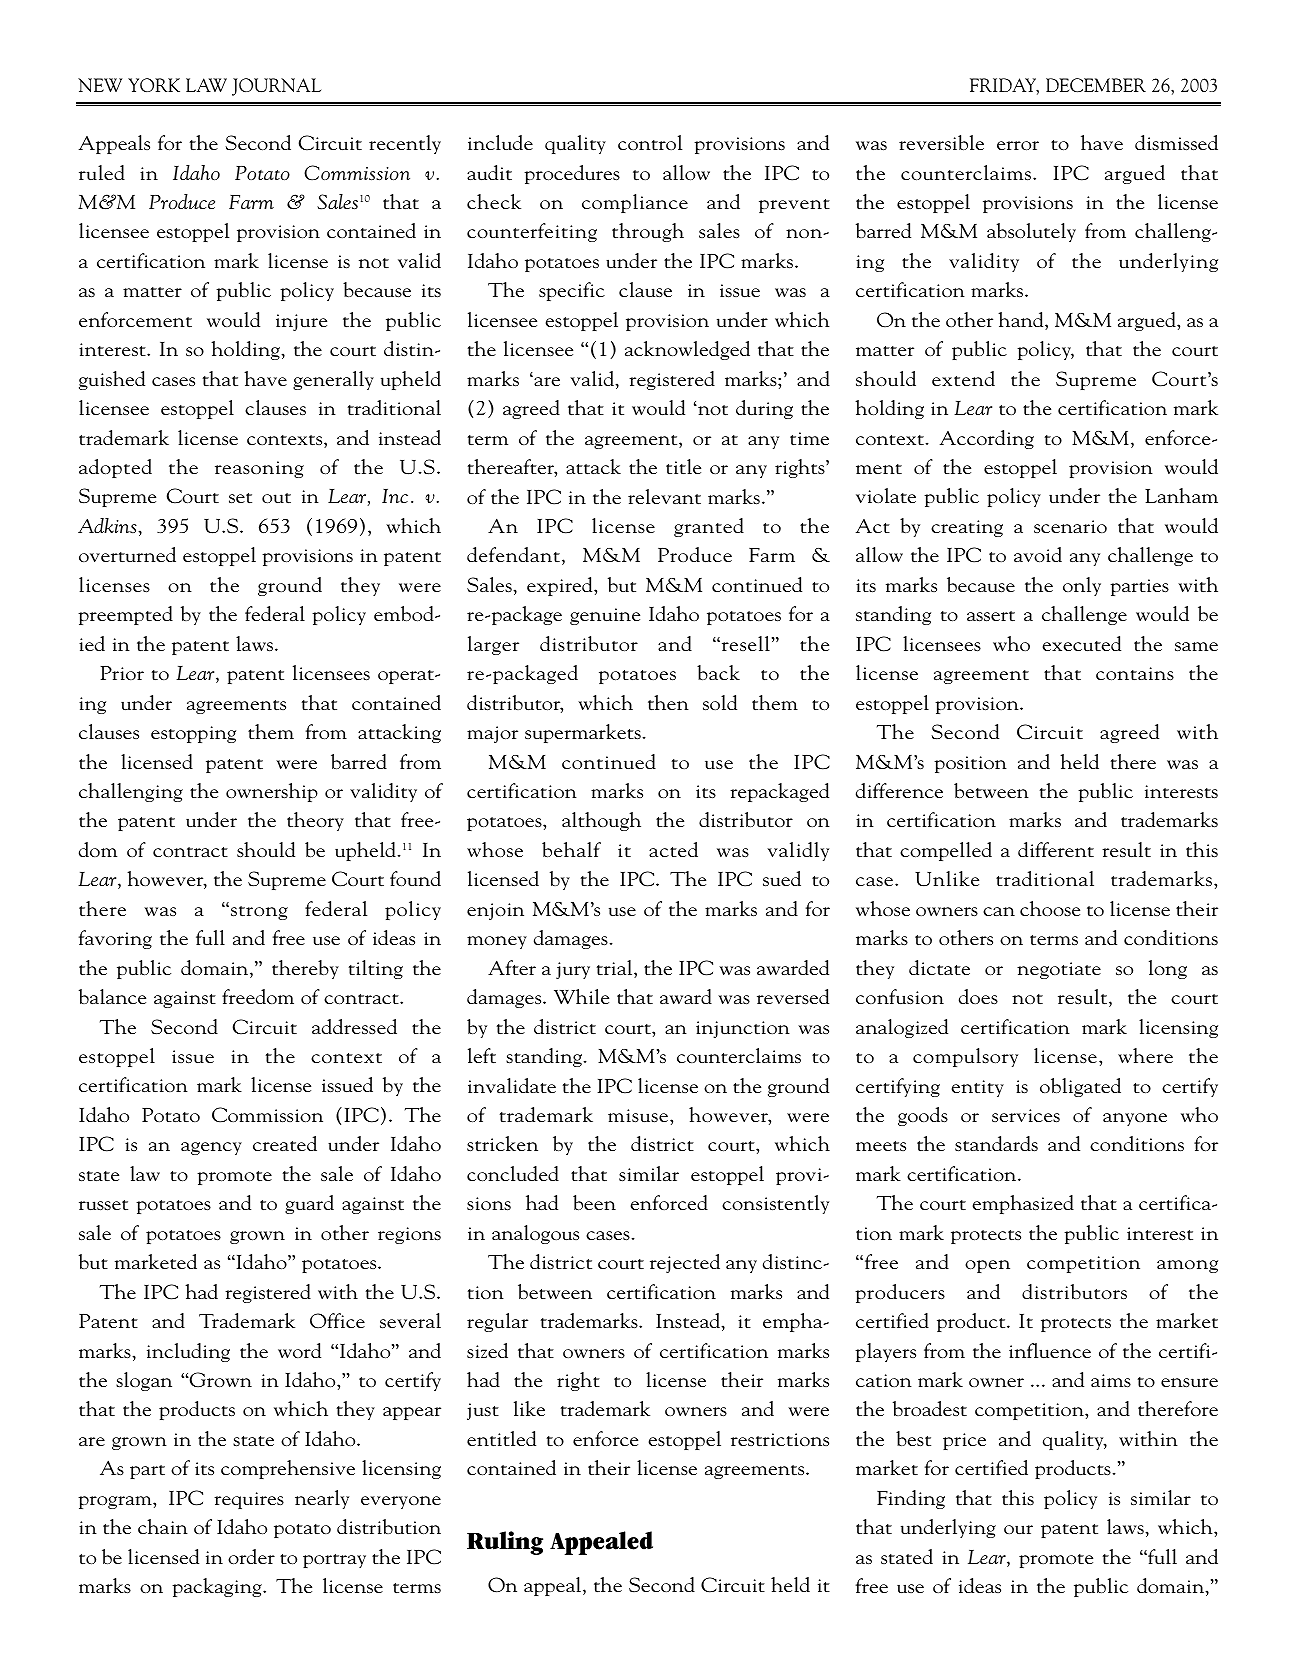 Image resolution: width=1297 pixels, height=1678 pixels. What do you see at coordinates (673, 849) in the image?
I see `acted` at bounding box center [673, 849].
